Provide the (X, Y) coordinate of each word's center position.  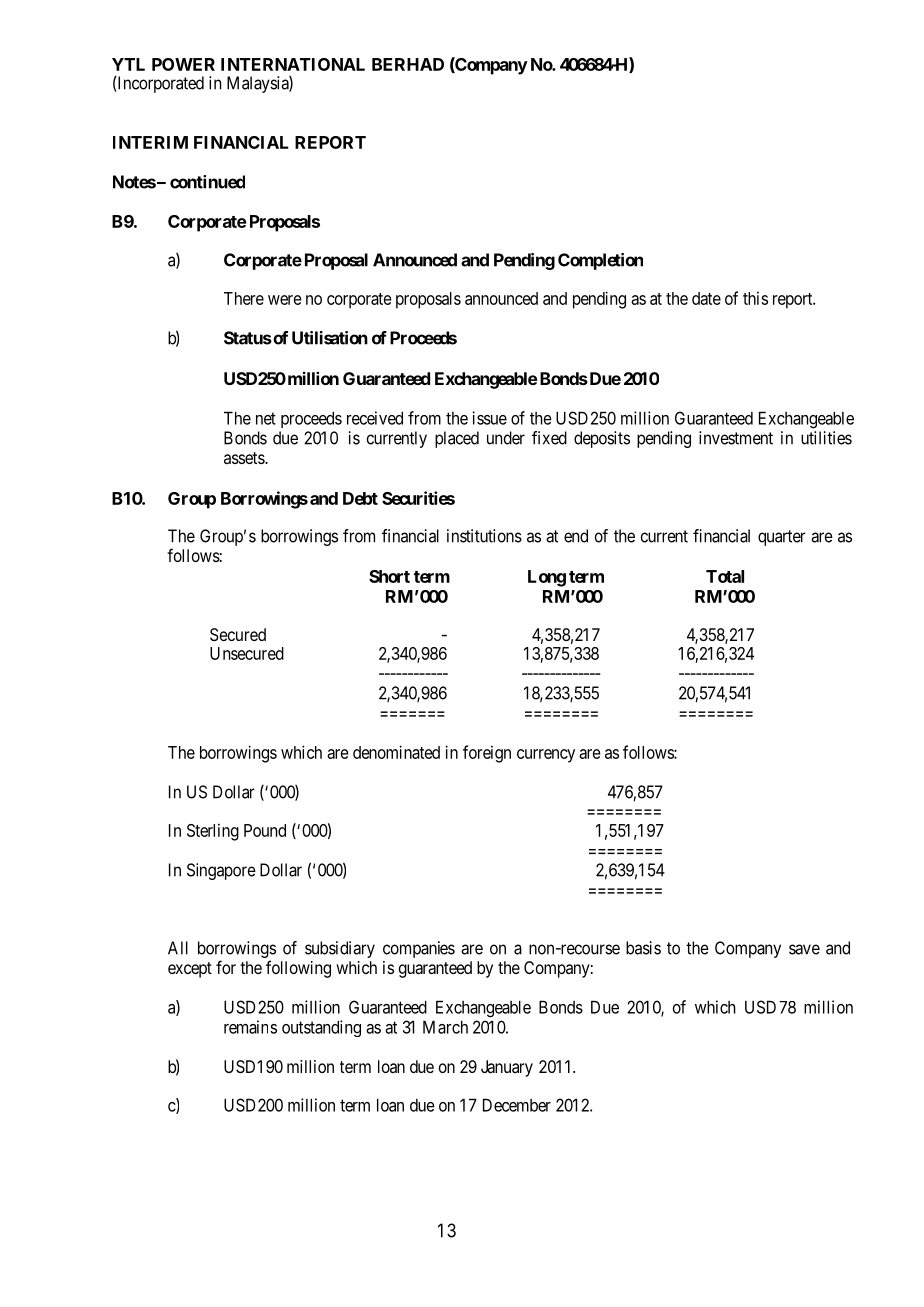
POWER (183, 64)
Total (725, 576)
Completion (600, 261)
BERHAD (408, 64)
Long (547, 578)
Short (389, 576)
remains (250, 1027)
